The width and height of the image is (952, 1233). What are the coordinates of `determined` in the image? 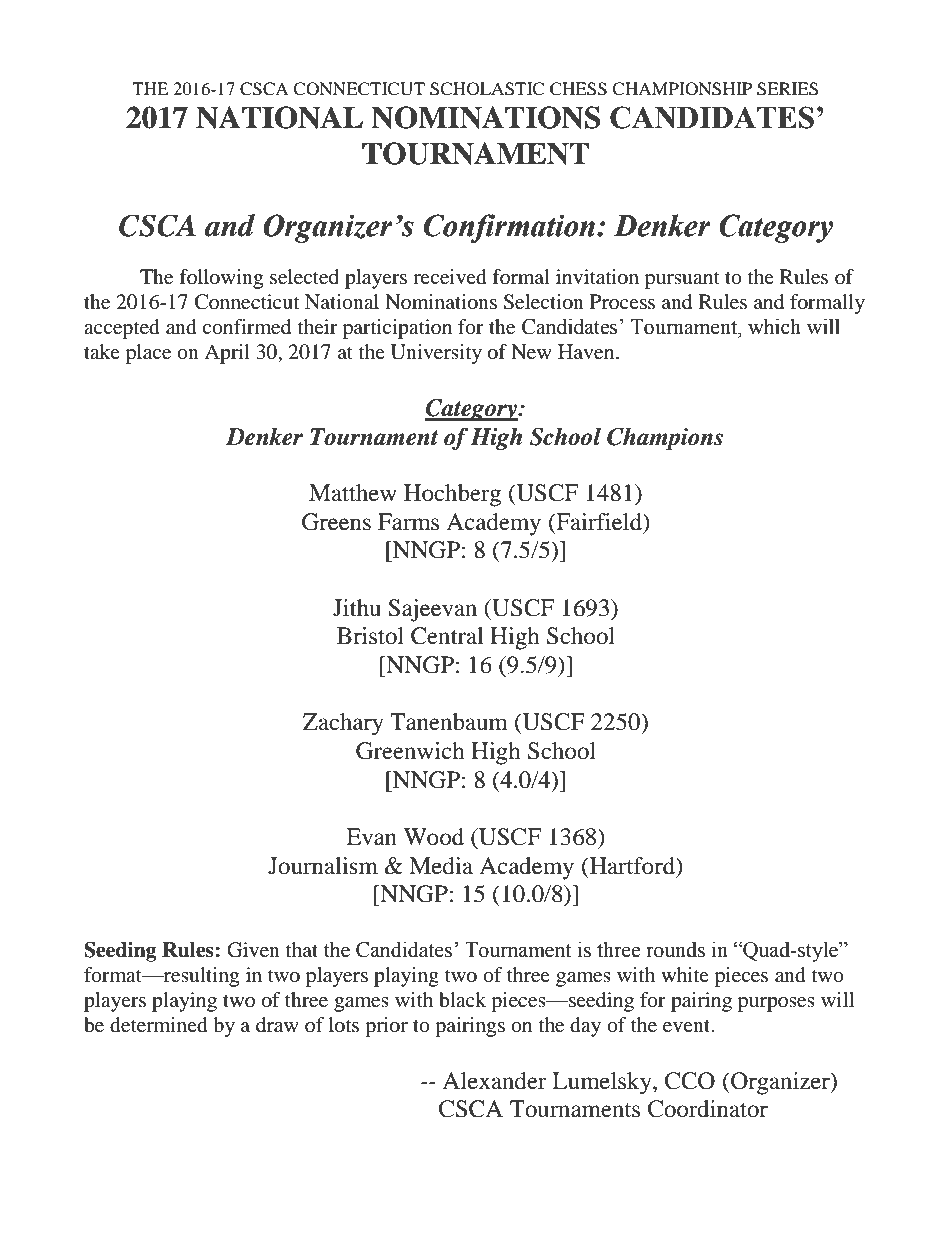 It's located at (159, 1025).
